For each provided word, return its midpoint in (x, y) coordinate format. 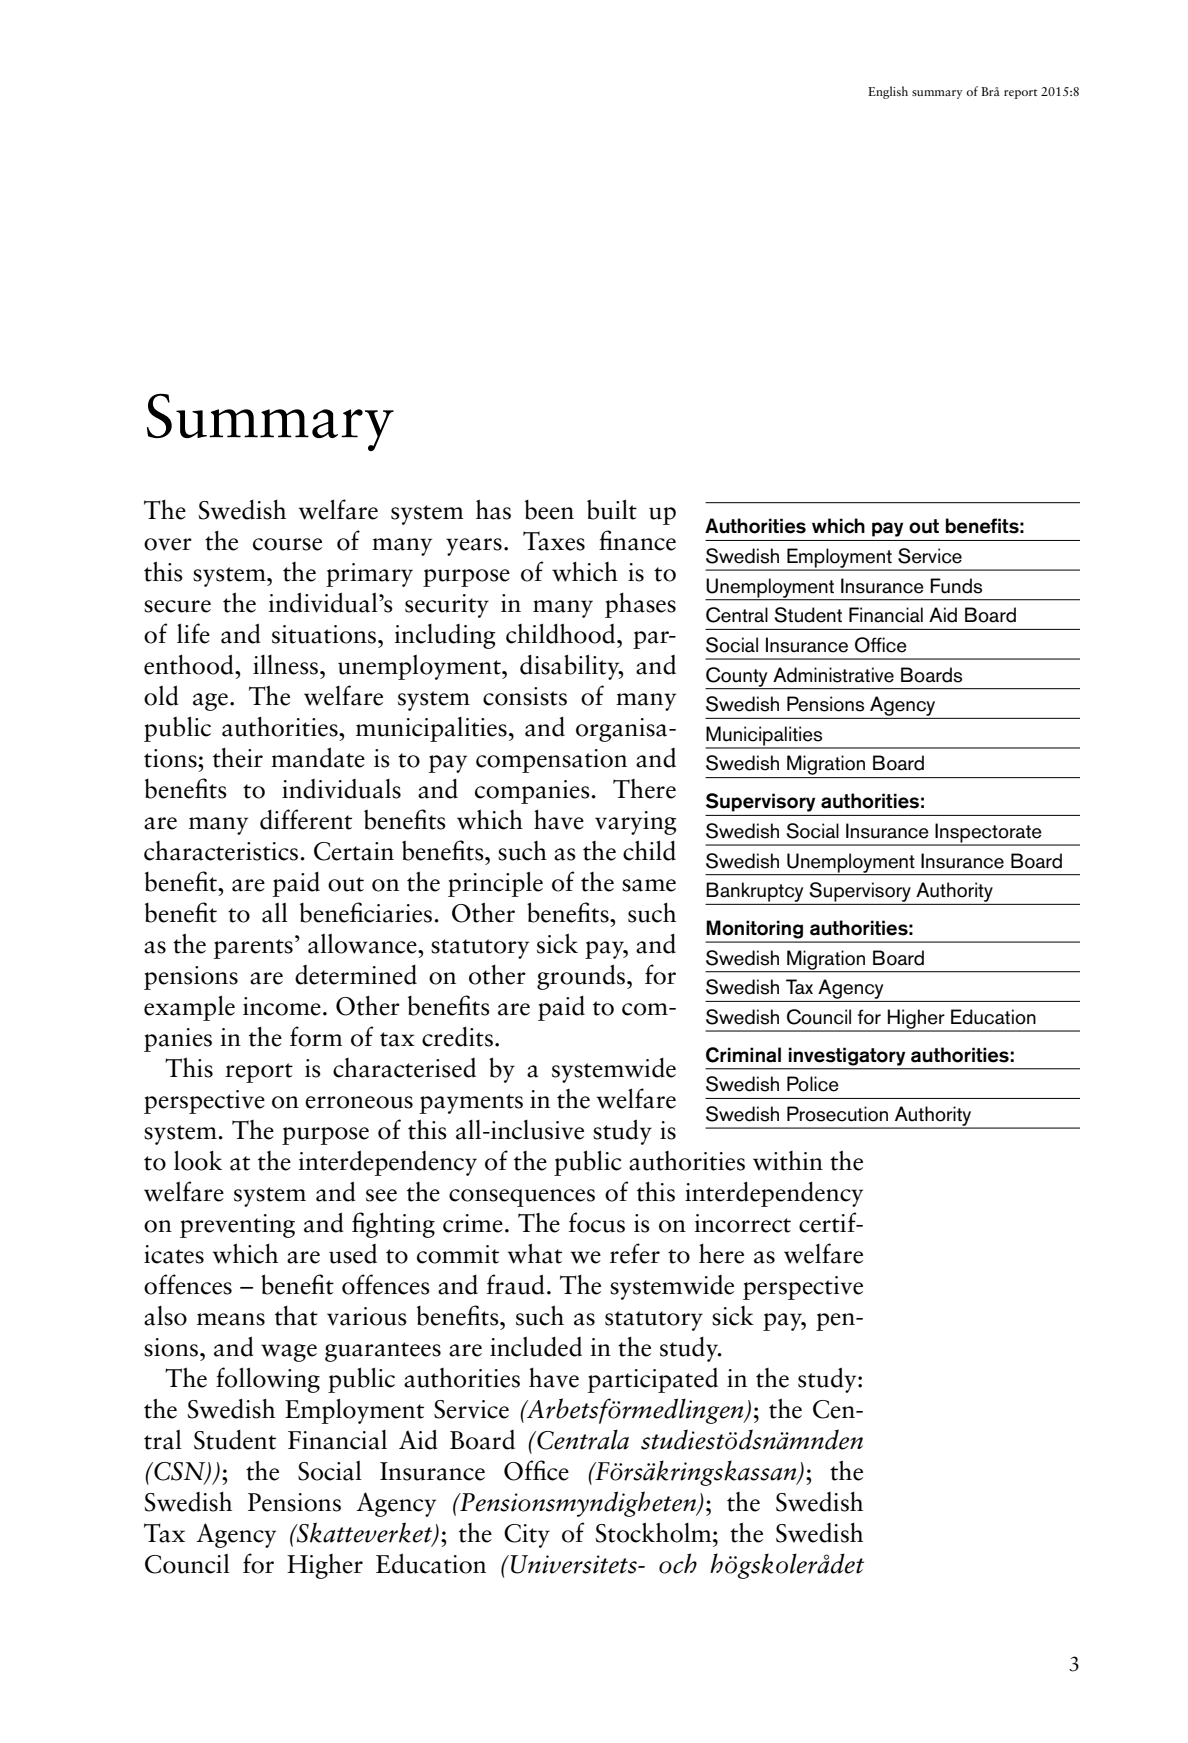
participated (653, 1380)
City (527, 1536)
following (268, 1380)
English (888, 92)
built (612, 509)
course (287, 544)
